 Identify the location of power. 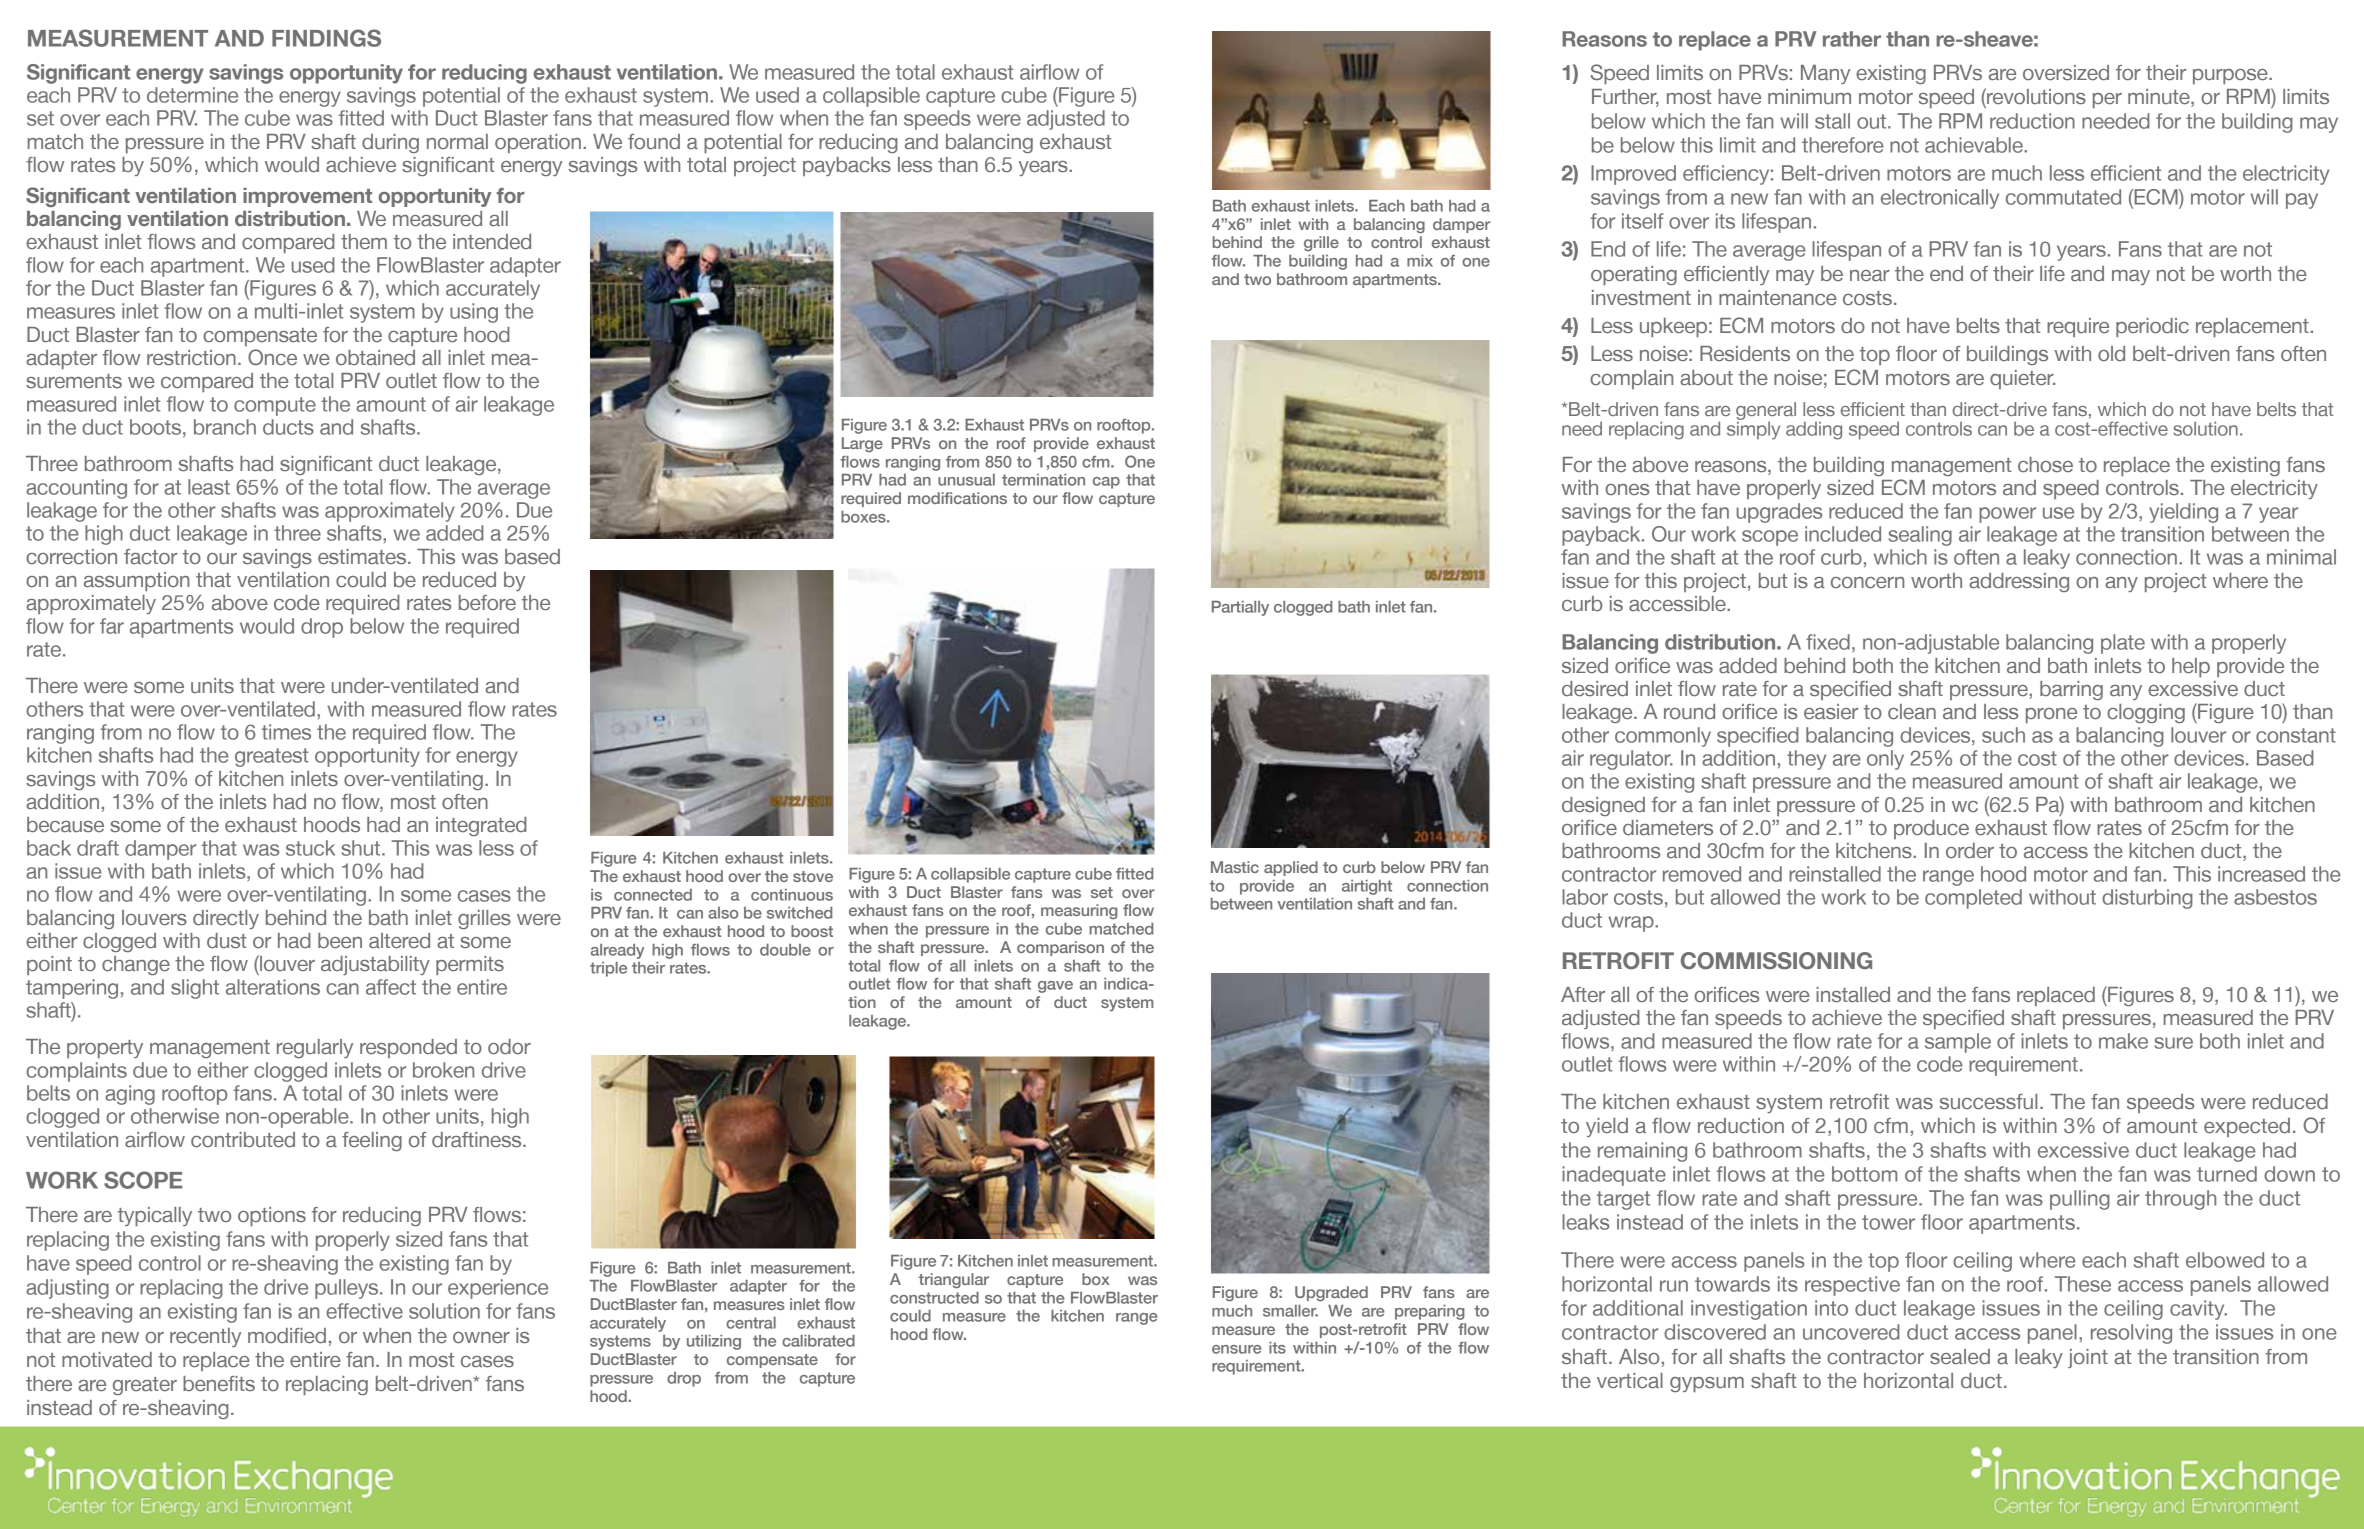
(2007, 515).
